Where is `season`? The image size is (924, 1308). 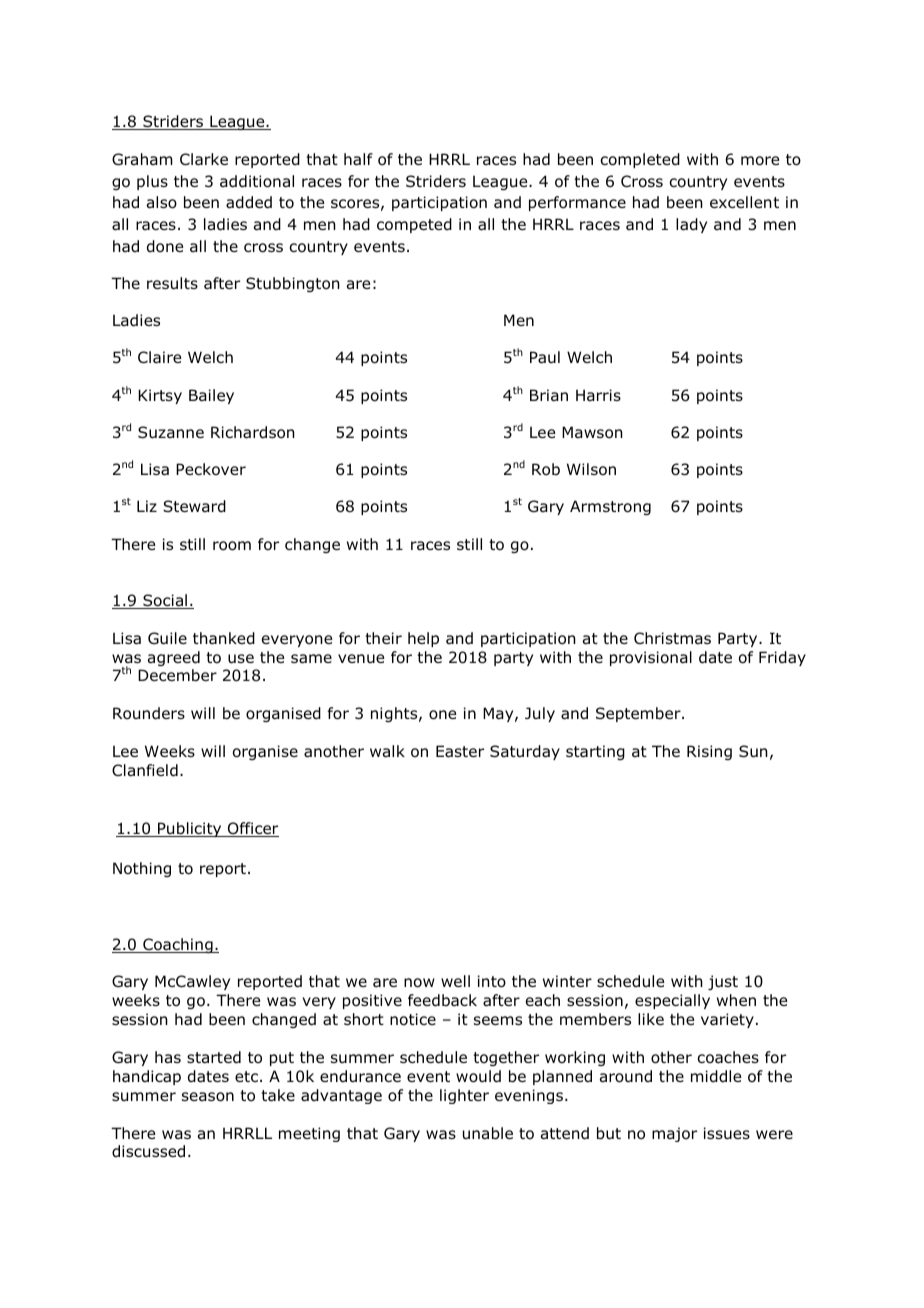
season is located at coordinates (208, 1097).
